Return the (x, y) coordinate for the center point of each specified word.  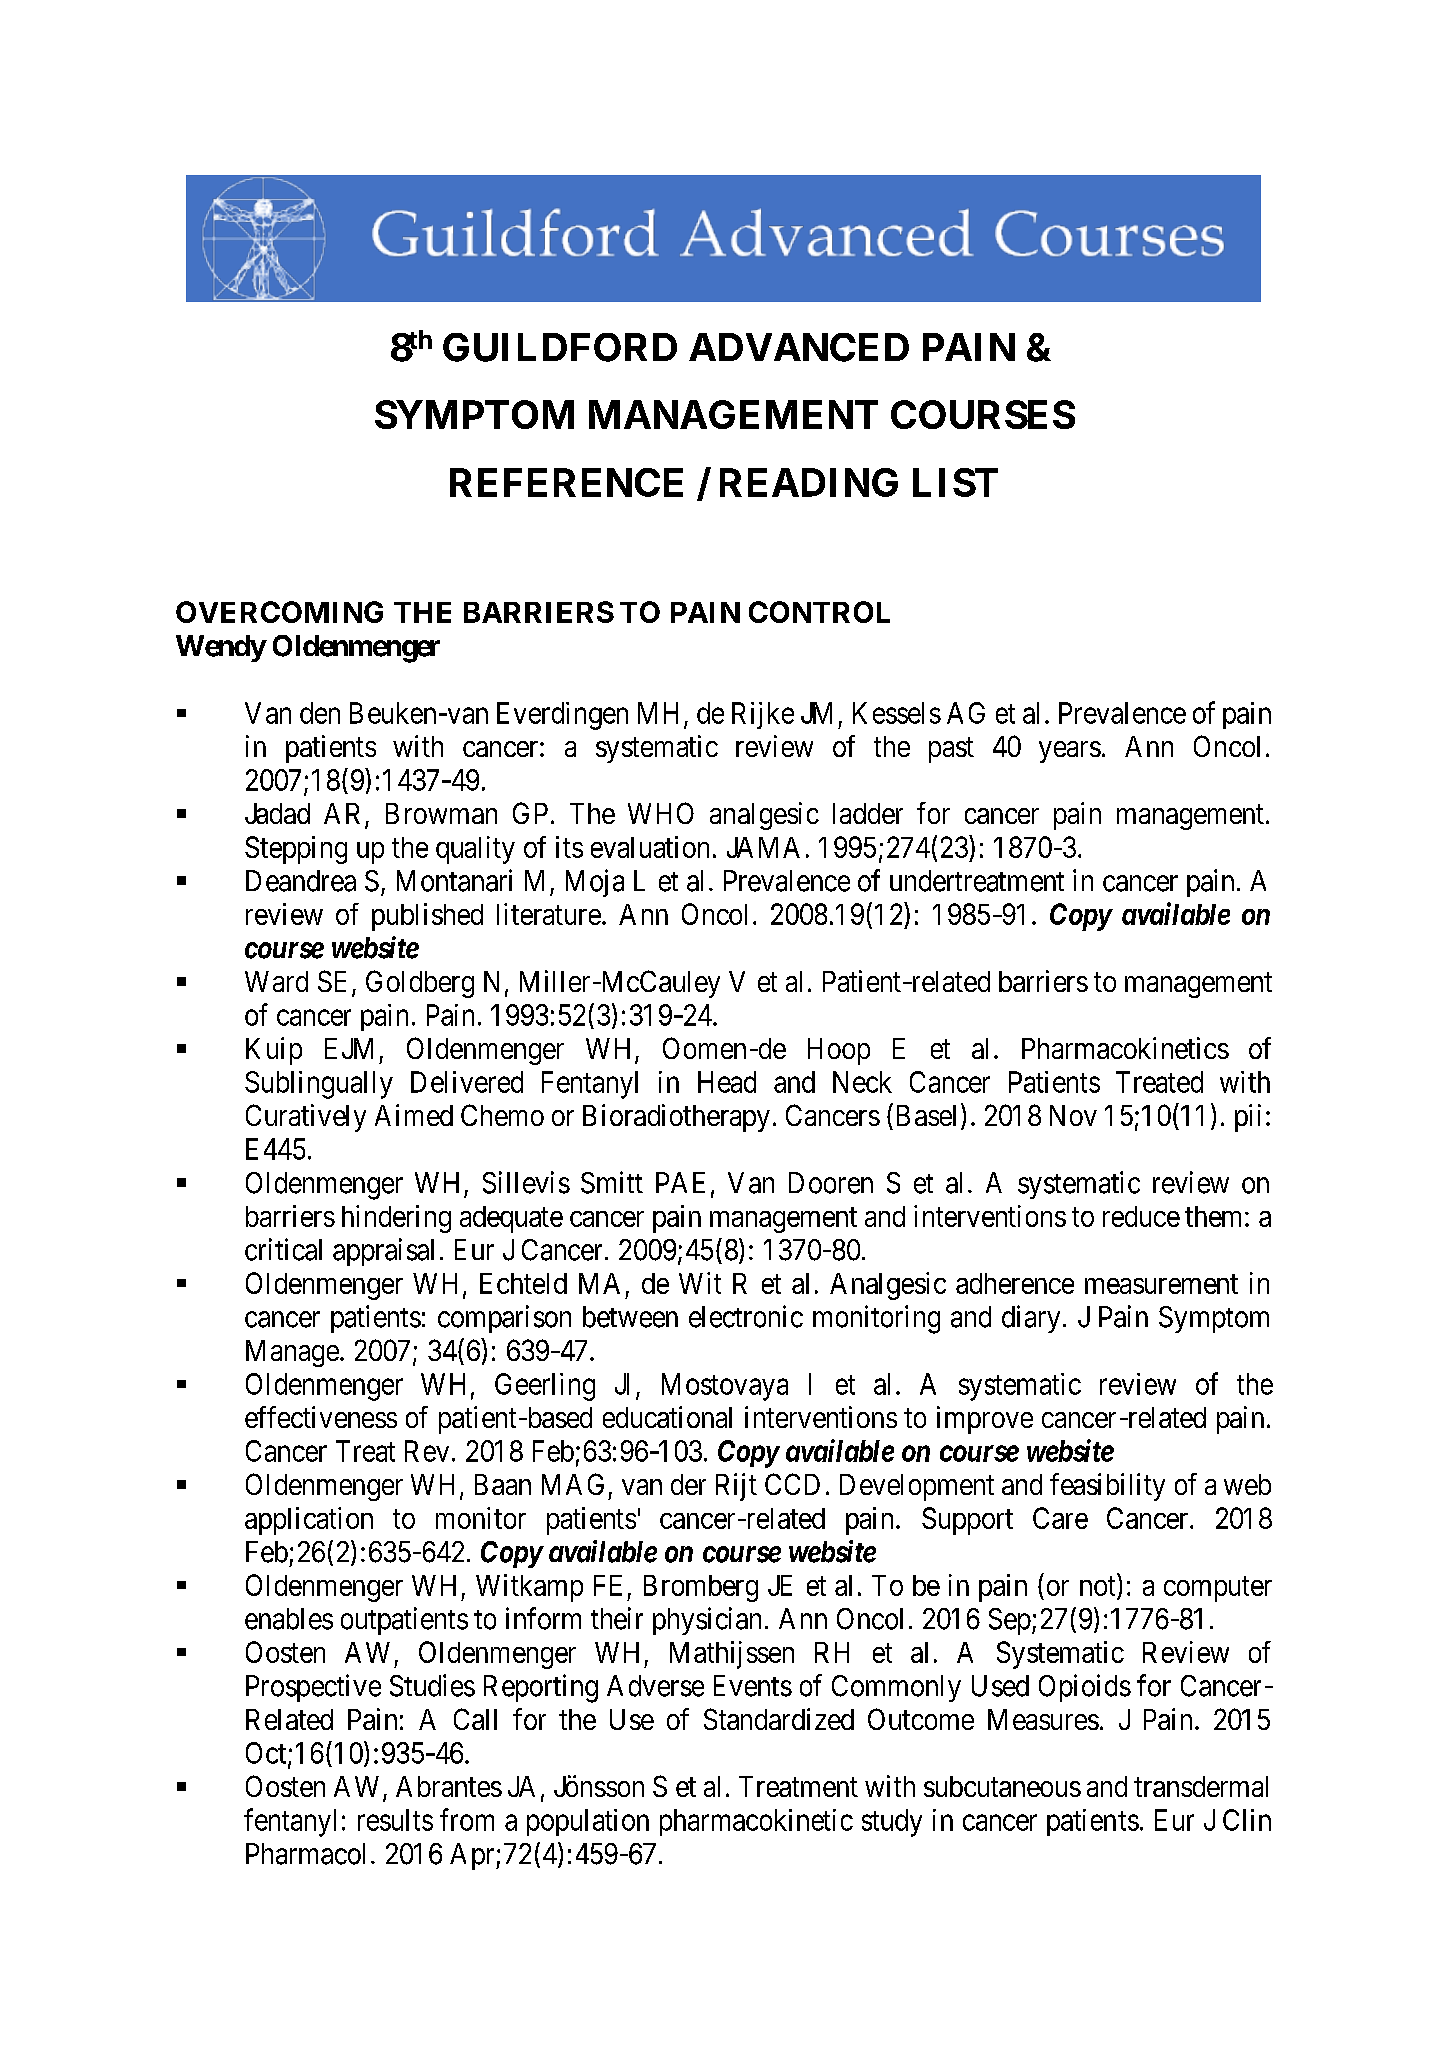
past (951, 750)
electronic (746, 1316)
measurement (1161, 1284)
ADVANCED (799, 347)
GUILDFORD (560, 347)
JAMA (763, 847)
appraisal (383, 1252)
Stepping (296, 850)
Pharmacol (305, 1854)
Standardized (779, 1719)
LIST (955, 482)
